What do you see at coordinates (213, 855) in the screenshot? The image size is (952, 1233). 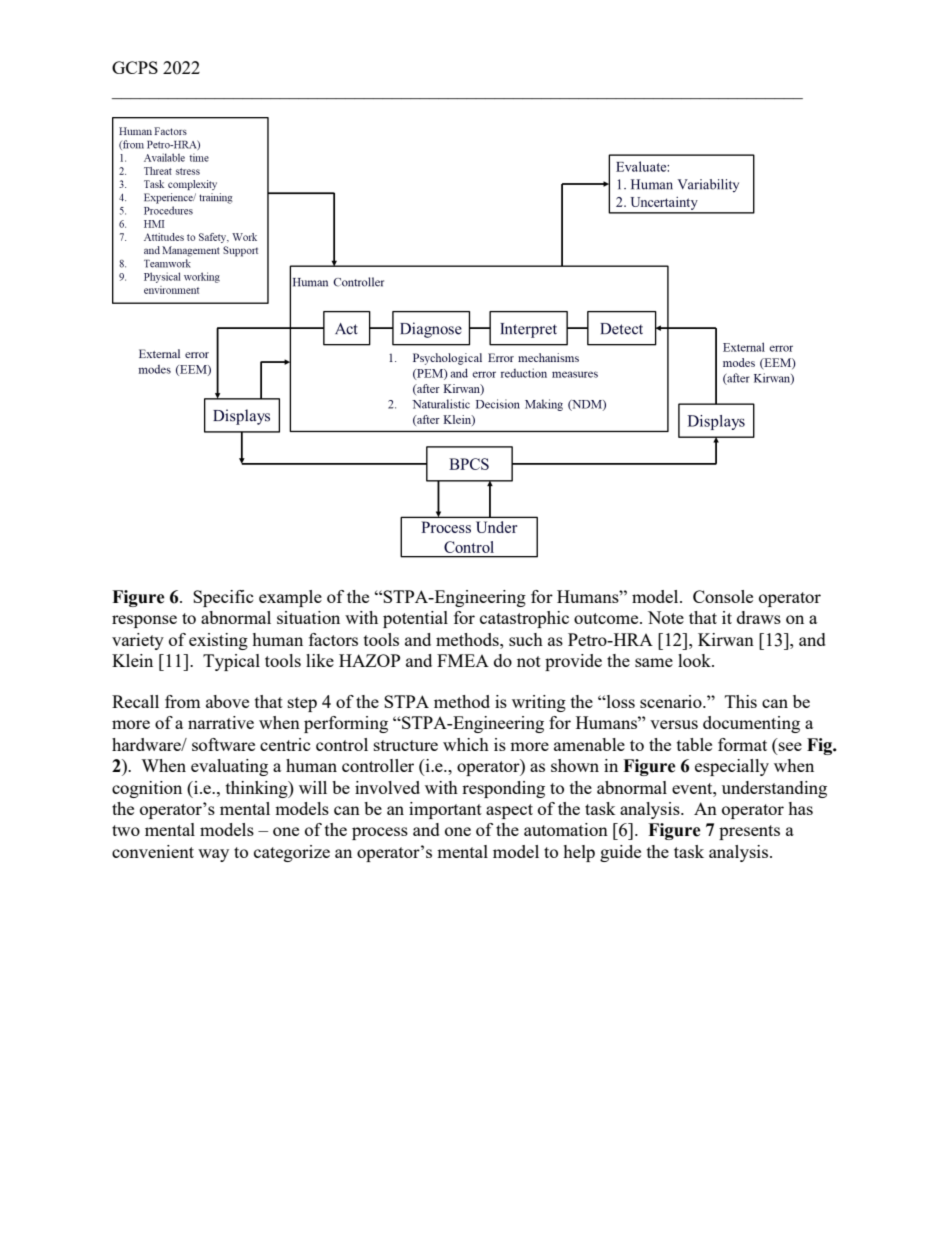 I see `way` at bounding box center [213, 855].
